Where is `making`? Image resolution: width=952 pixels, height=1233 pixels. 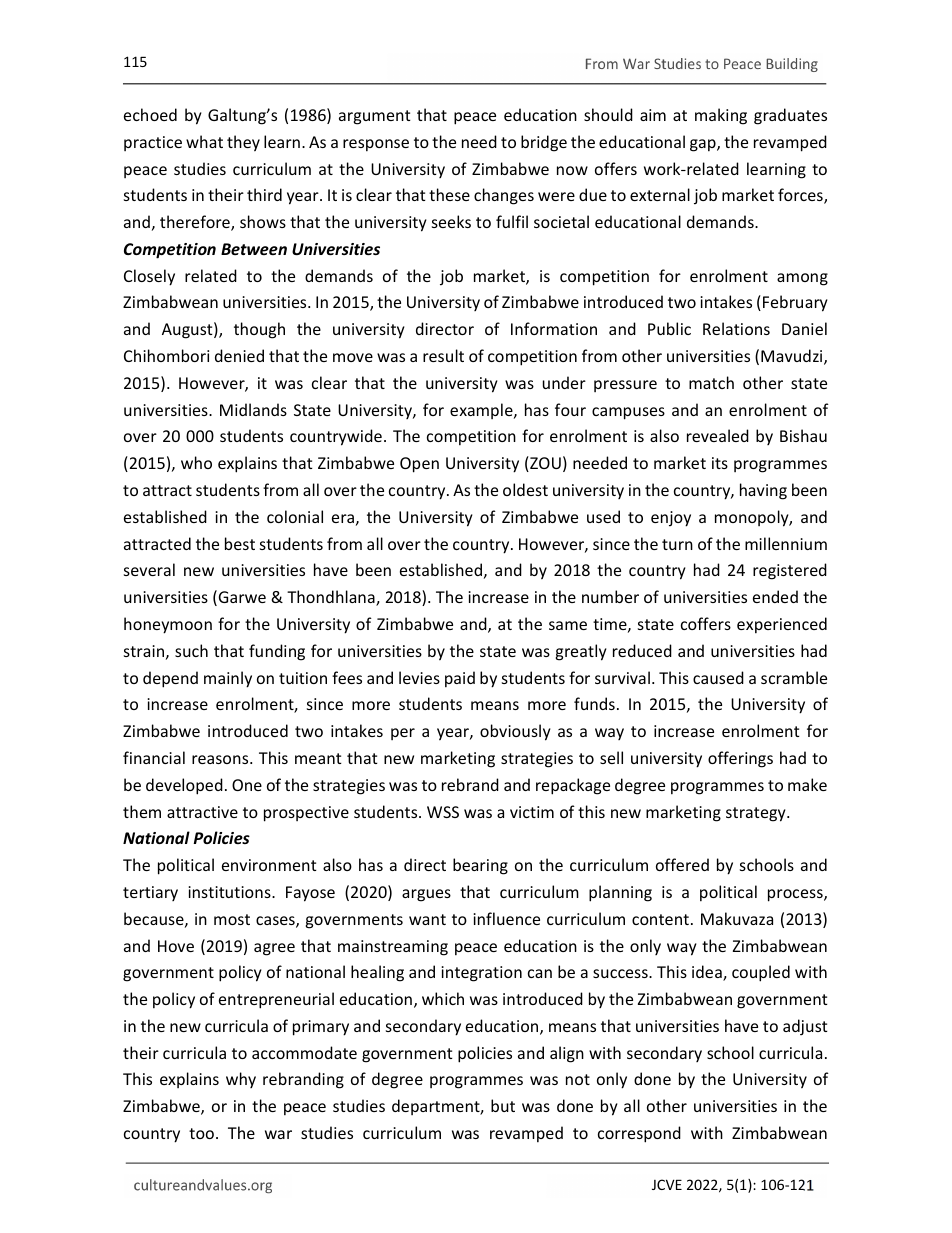
making is located at coordinates (721, 116).
